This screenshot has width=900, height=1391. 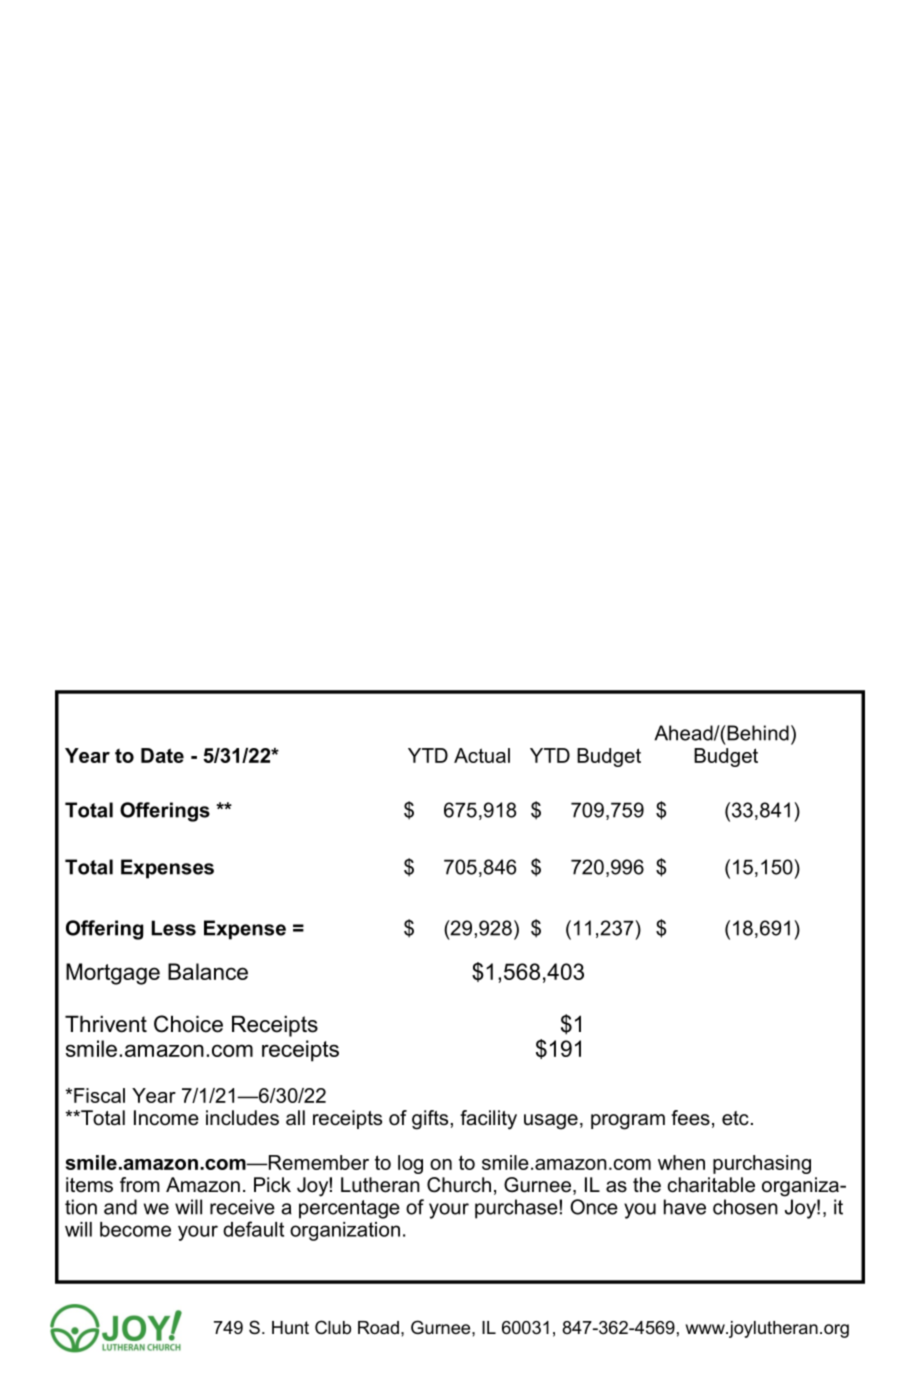 I want to click on Mortgage, so click(x=113, y=974).
